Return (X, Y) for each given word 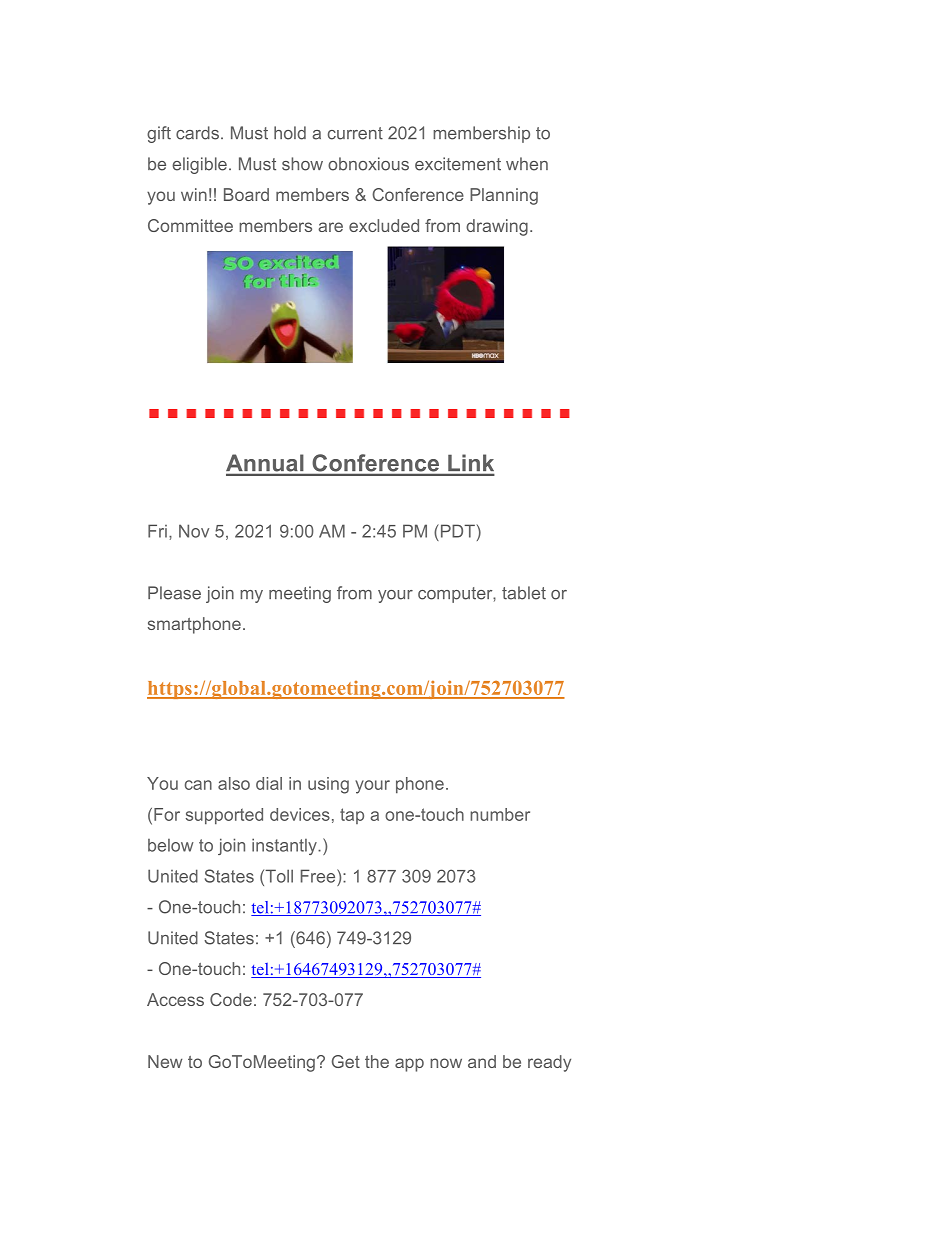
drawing (497, 227)
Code (231, 999)
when (527, 164)
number (500, 814)
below (171, 845)
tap (352, 816)
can (198, 785)
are (330, 227)
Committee (190, 225)
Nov (194, 531)
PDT (456, 531)
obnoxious (368, 164)
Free (319, 876)
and (482, 1061)
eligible (199, 165)
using (328, 785)
